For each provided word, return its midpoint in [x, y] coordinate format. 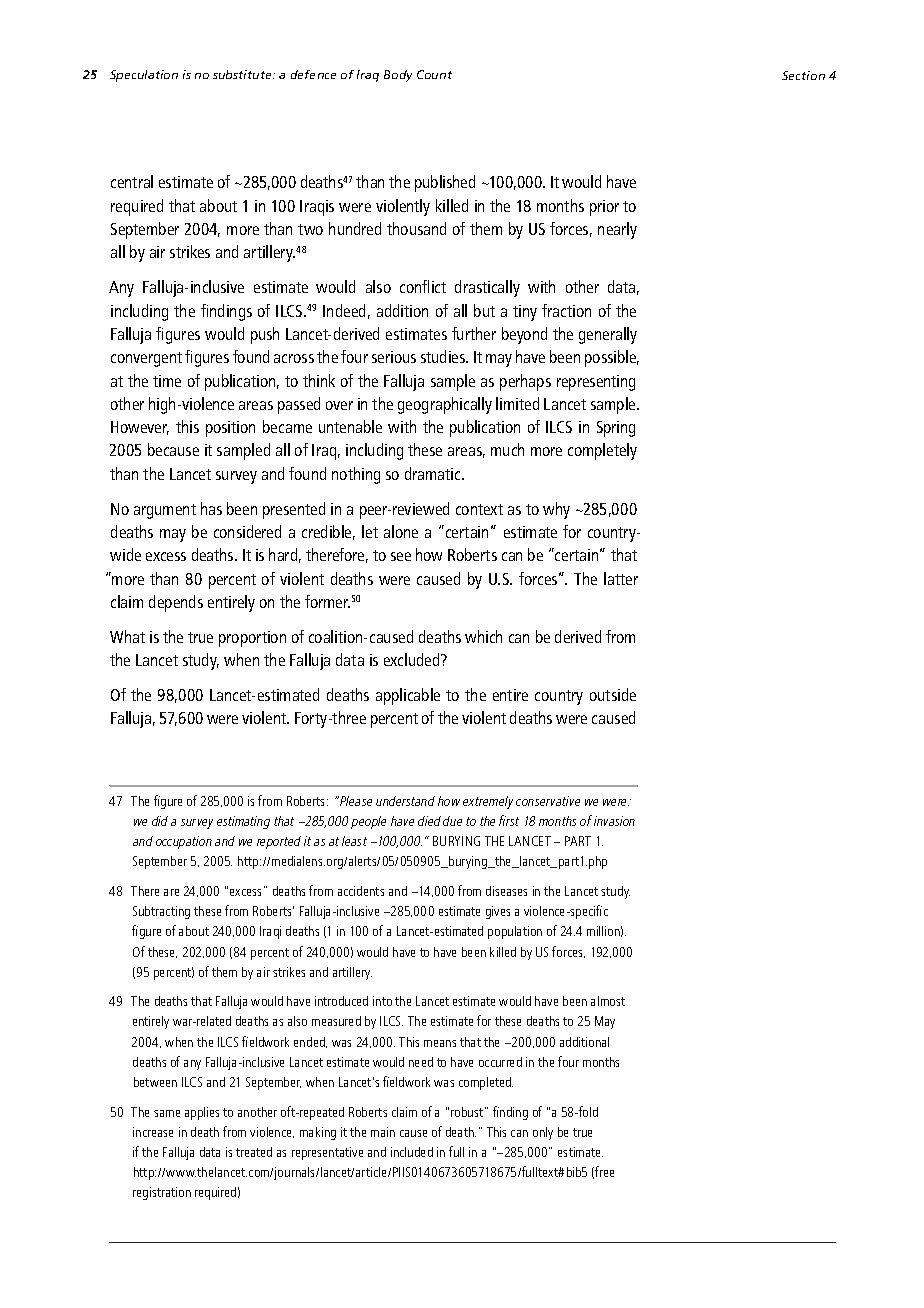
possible [612, 358]
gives [498, 912]
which [483, 636]
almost [608, 1001]
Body [398, 76]
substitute [243, 74]
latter [621, 578]
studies [444, 356]
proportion [252, 639]
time [167, 381]
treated [254, 1152]
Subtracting [161, 912]
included [412, 1152]
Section [803, 75]
